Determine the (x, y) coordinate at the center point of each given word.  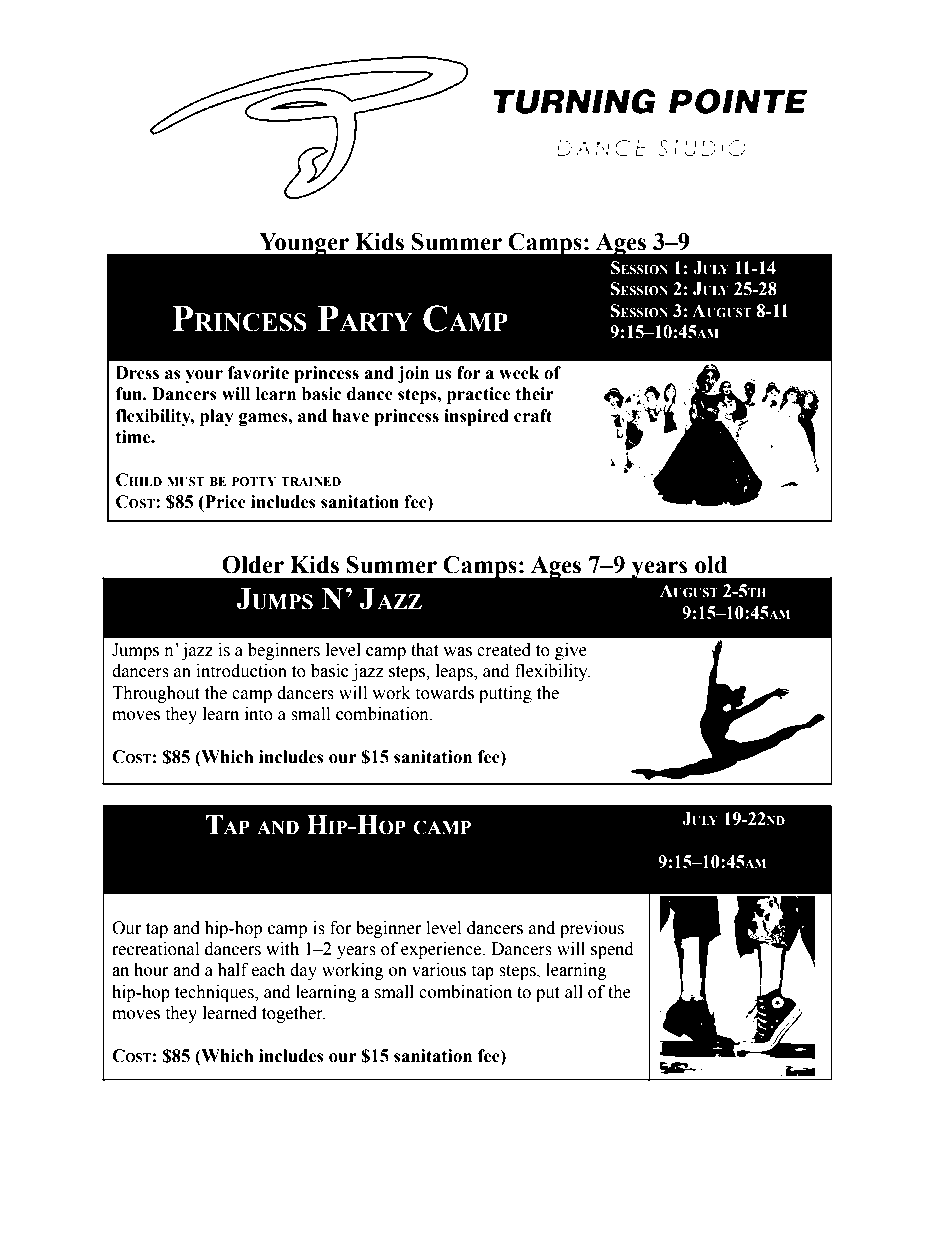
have (351, 416)
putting (505, 694)
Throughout (156, 694)
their (535, 394)
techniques (215, 993)
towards (445, 693)
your (204, 376)
